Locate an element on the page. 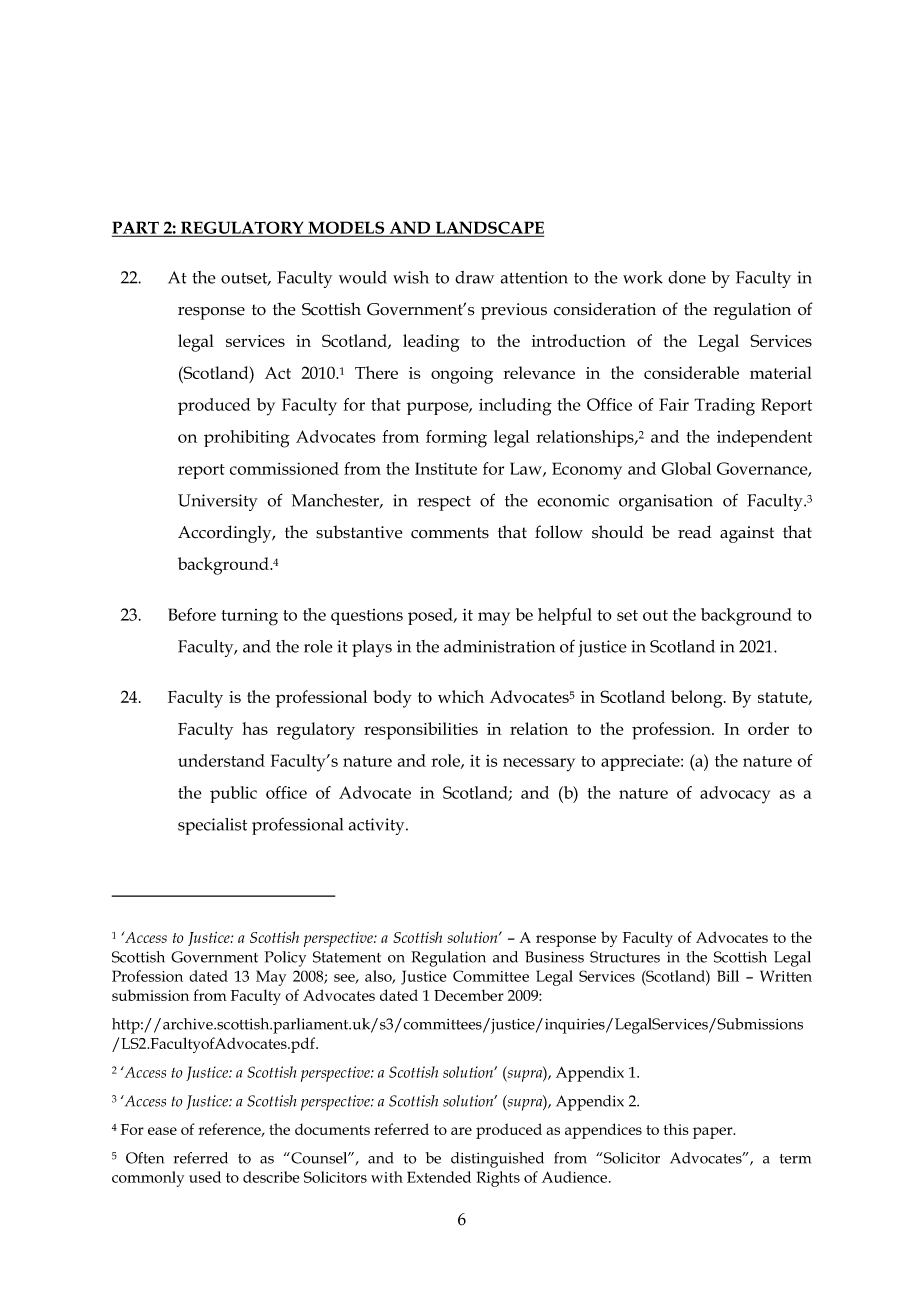 The width and height of the document is (924, 1308). done is located at coordinates (687, 277).
